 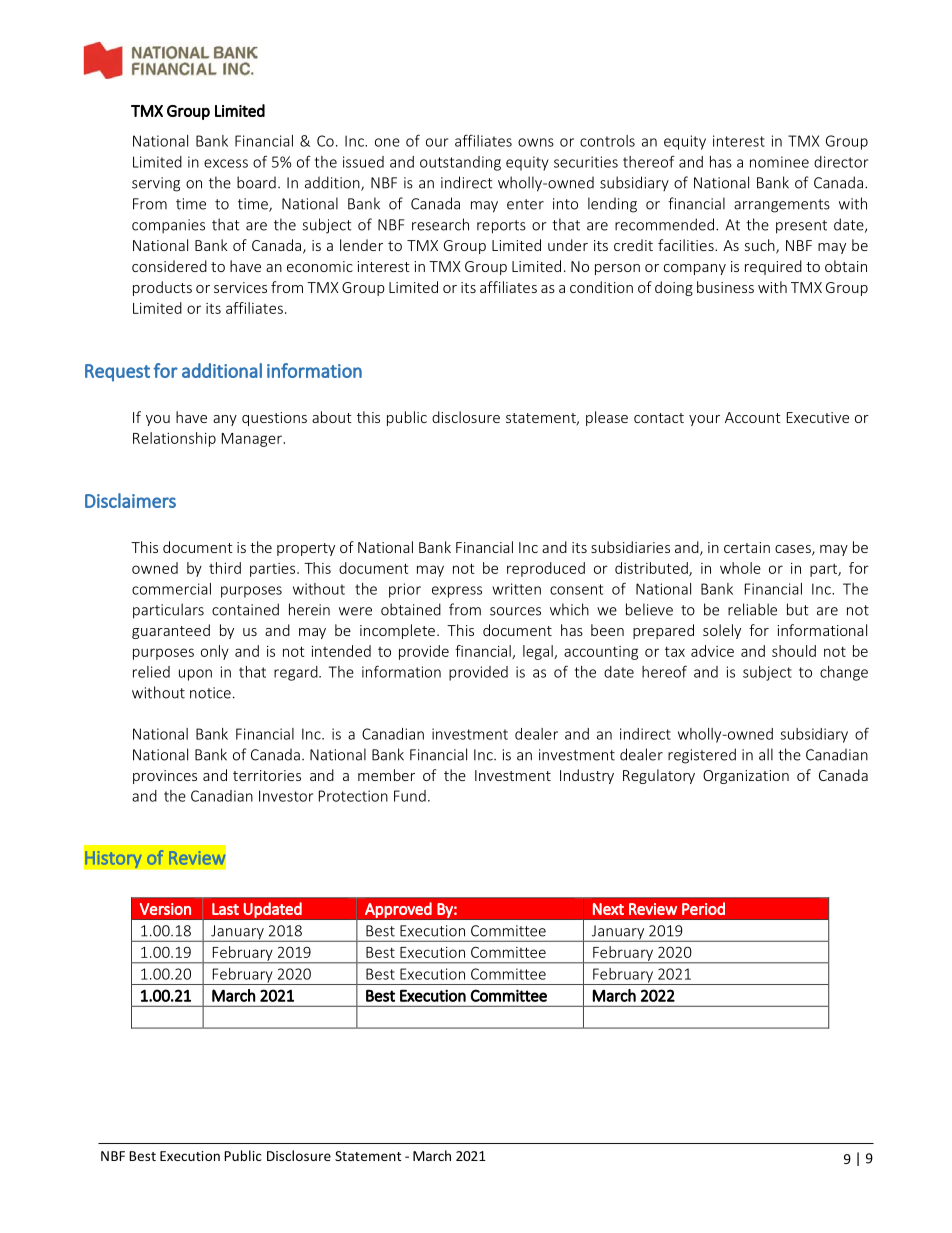 What do you see at coordinates (704, 420) in the document?
I see `your` at bounding box center [704, 420].
